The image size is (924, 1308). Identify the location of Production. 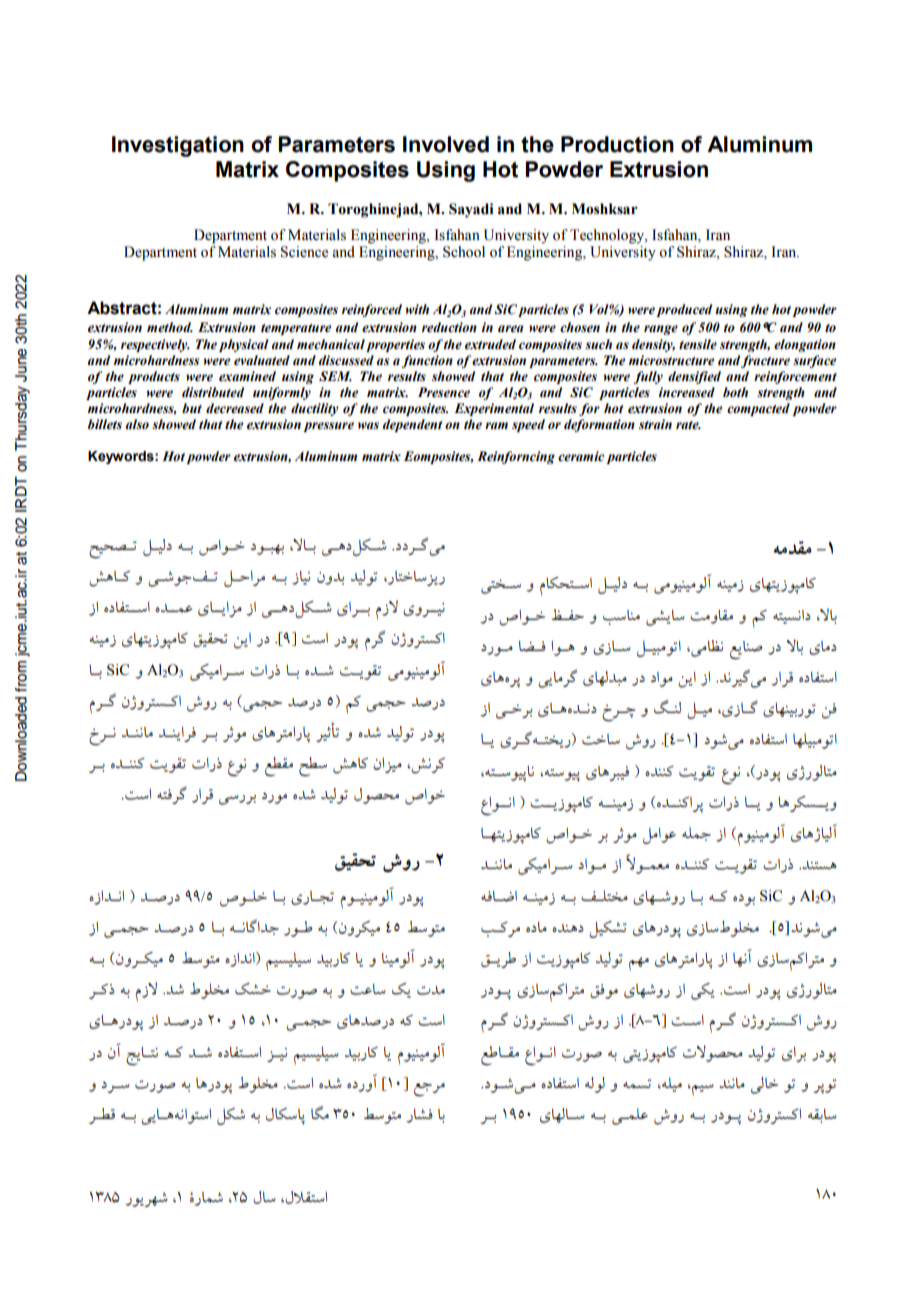
(617, 144).
